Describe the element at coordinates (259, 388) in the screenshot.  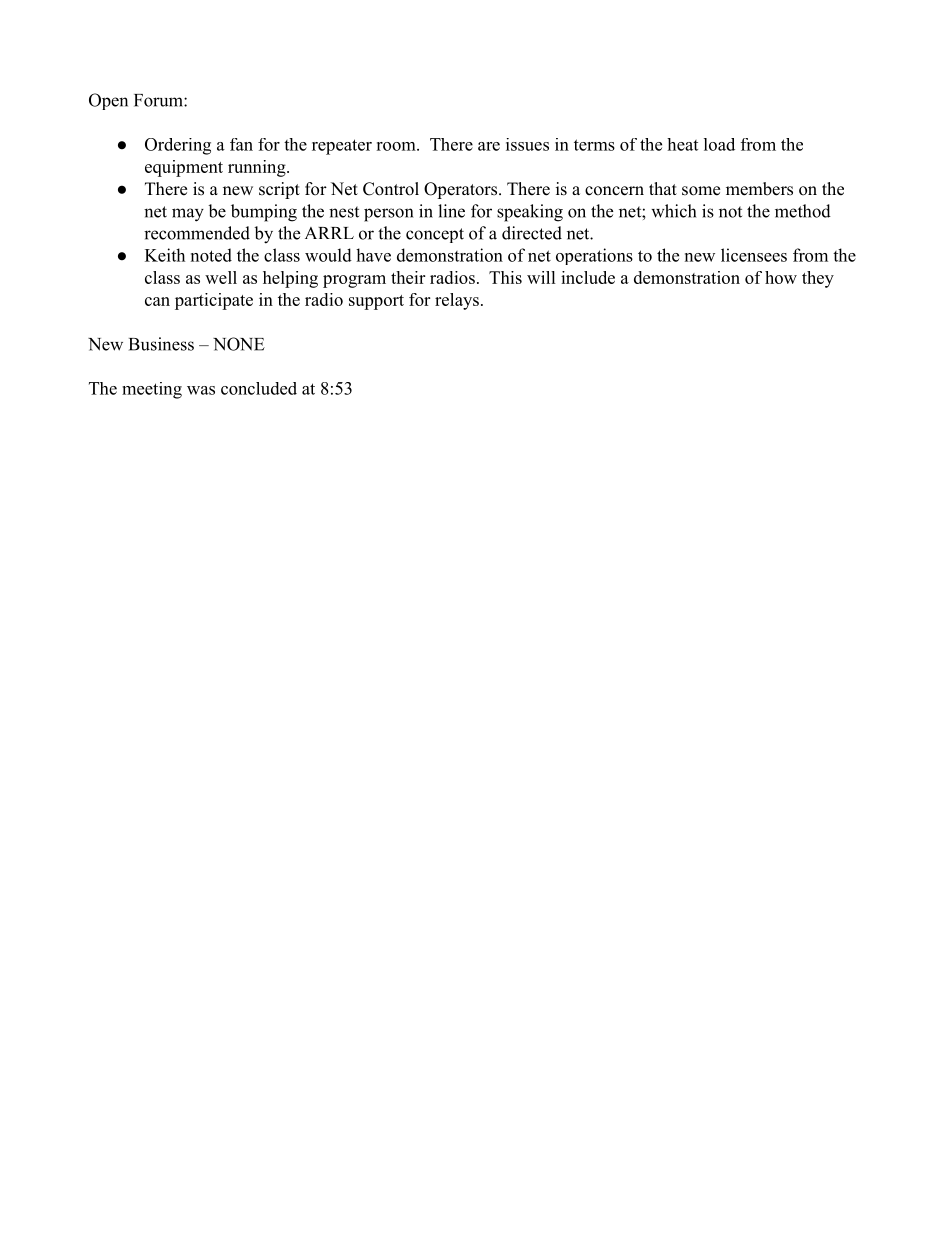
I see `concluded` at that location.
